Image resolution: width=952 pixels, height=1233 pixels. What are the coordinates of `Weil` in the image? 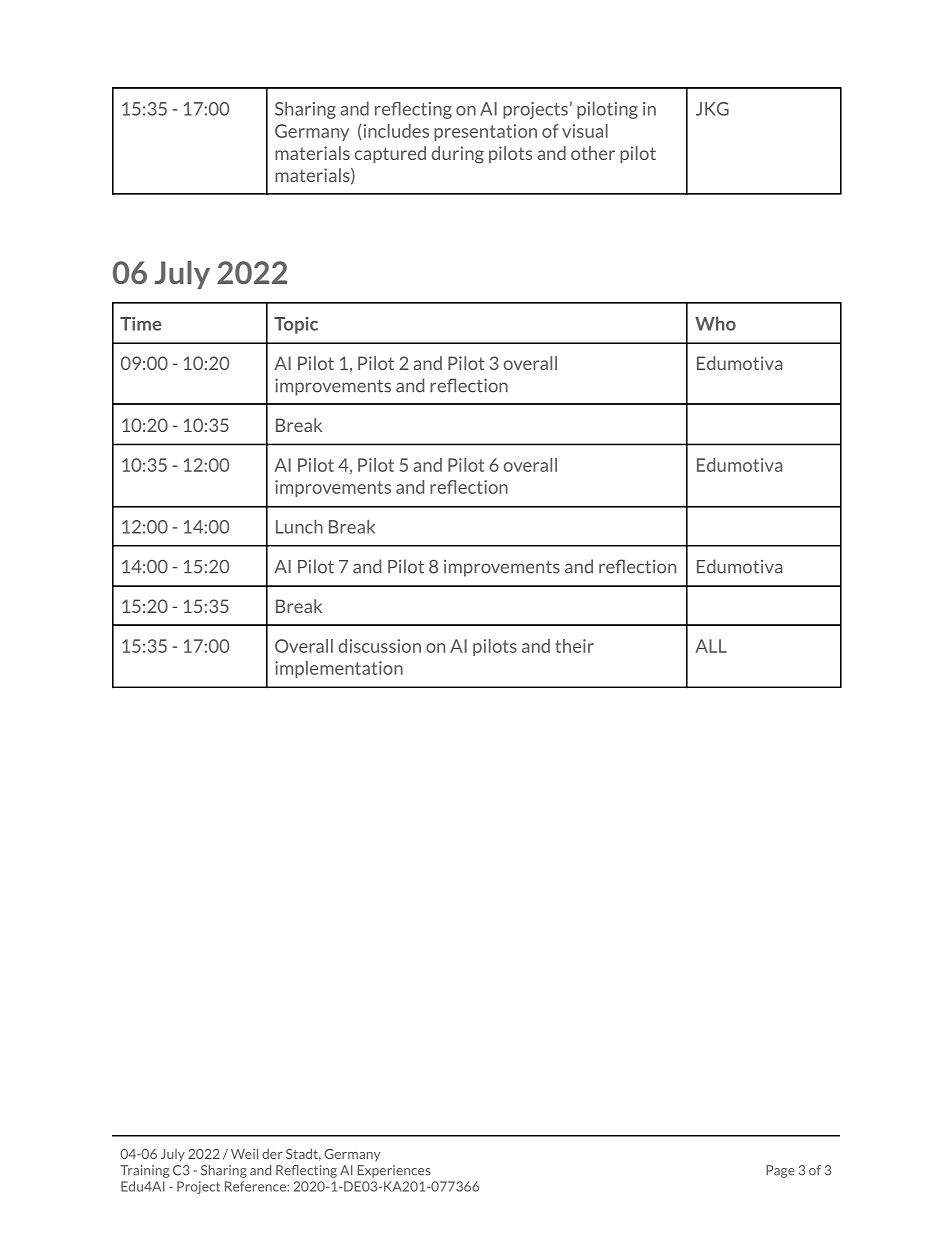 It's located at (244, 1153).
